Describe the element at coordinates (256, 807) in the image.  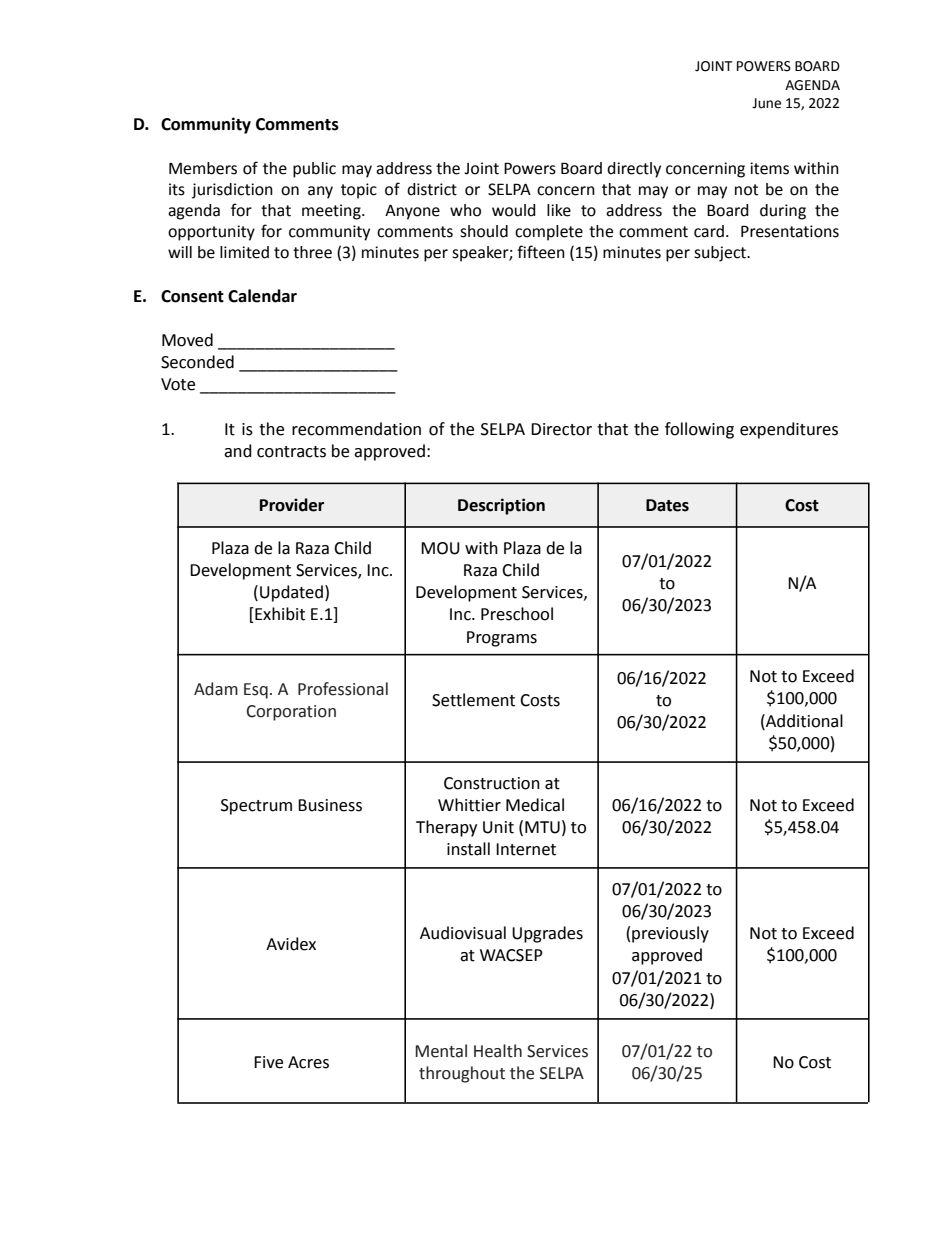
I see `Spectrum` at that location.
